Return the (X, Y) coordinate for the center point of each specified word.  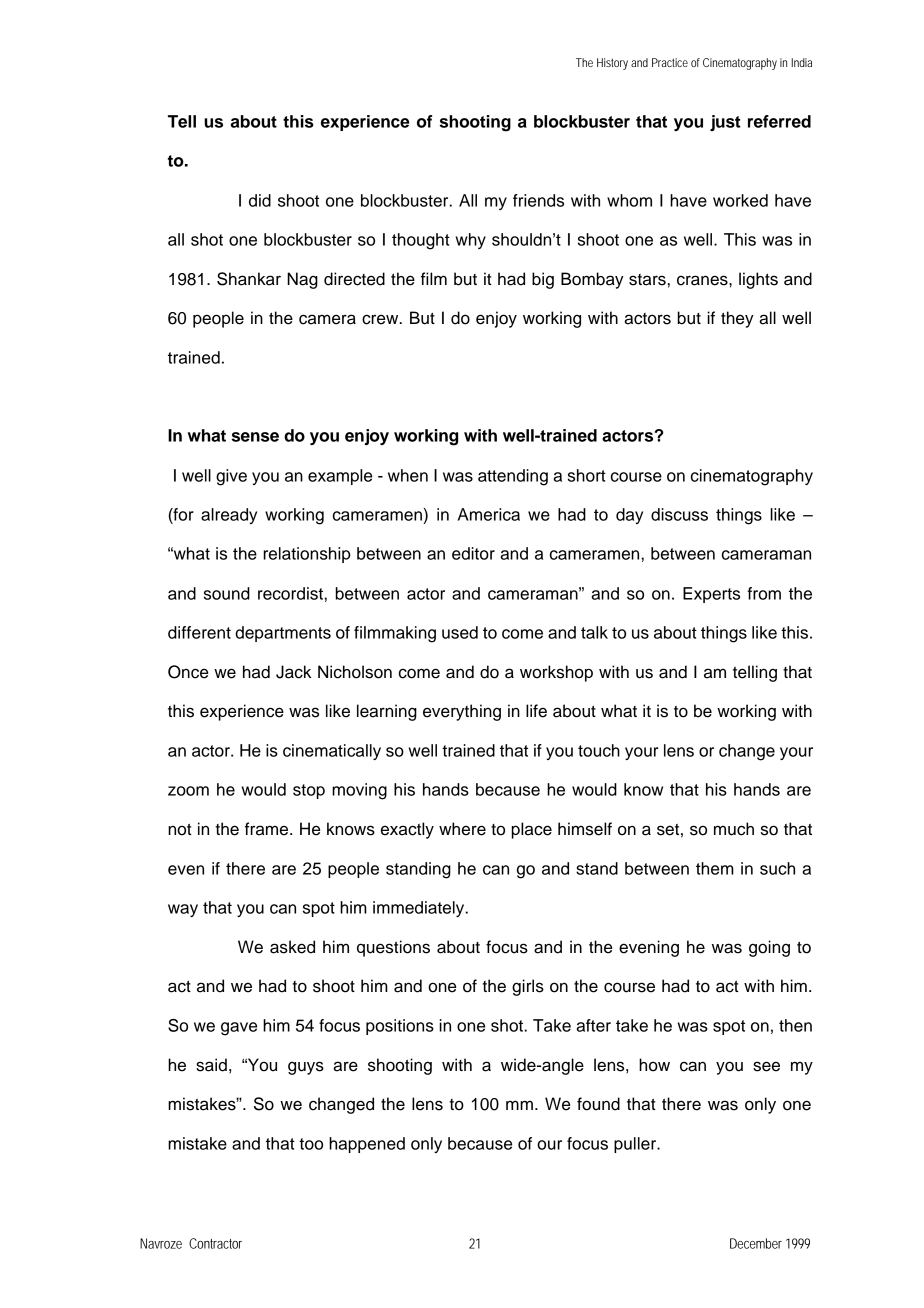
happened (367, 1145)
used (460, 632)
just (725, 123)
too (311, 1144)
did (260, 200)
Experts (711, 595)
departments (283, 634)
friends (538, 200)
